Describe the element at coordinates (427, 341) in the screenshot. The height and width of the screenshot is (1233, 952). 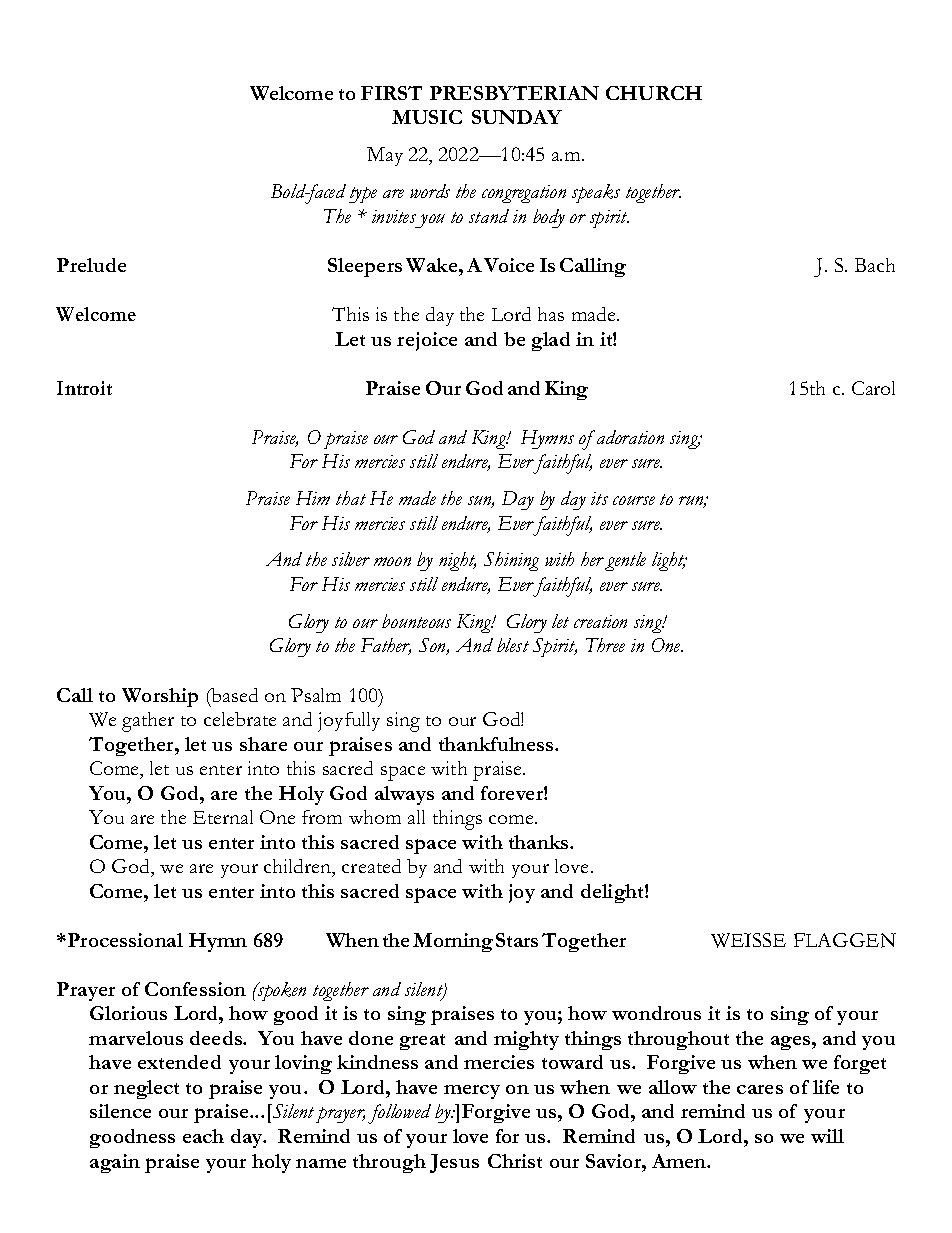
I see `rejoice` at that location.
